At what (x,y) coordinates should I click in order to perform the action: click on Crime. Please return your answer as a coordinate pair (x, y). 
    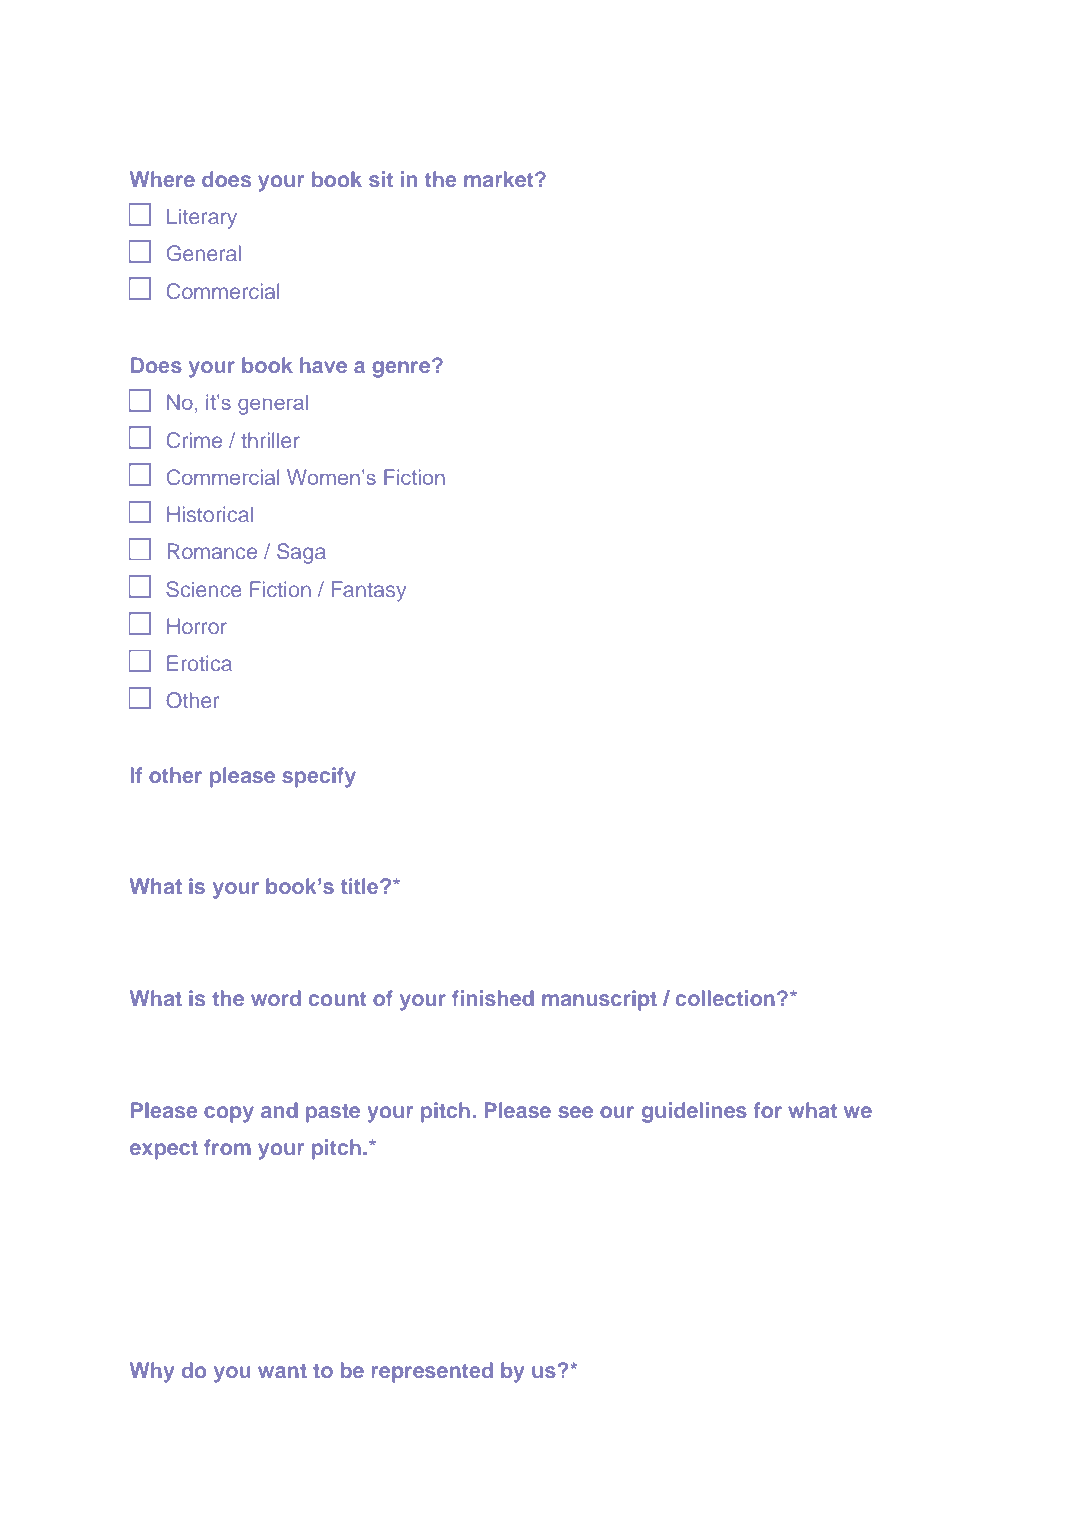
    Looking at the image, I should click on (194, 440).
